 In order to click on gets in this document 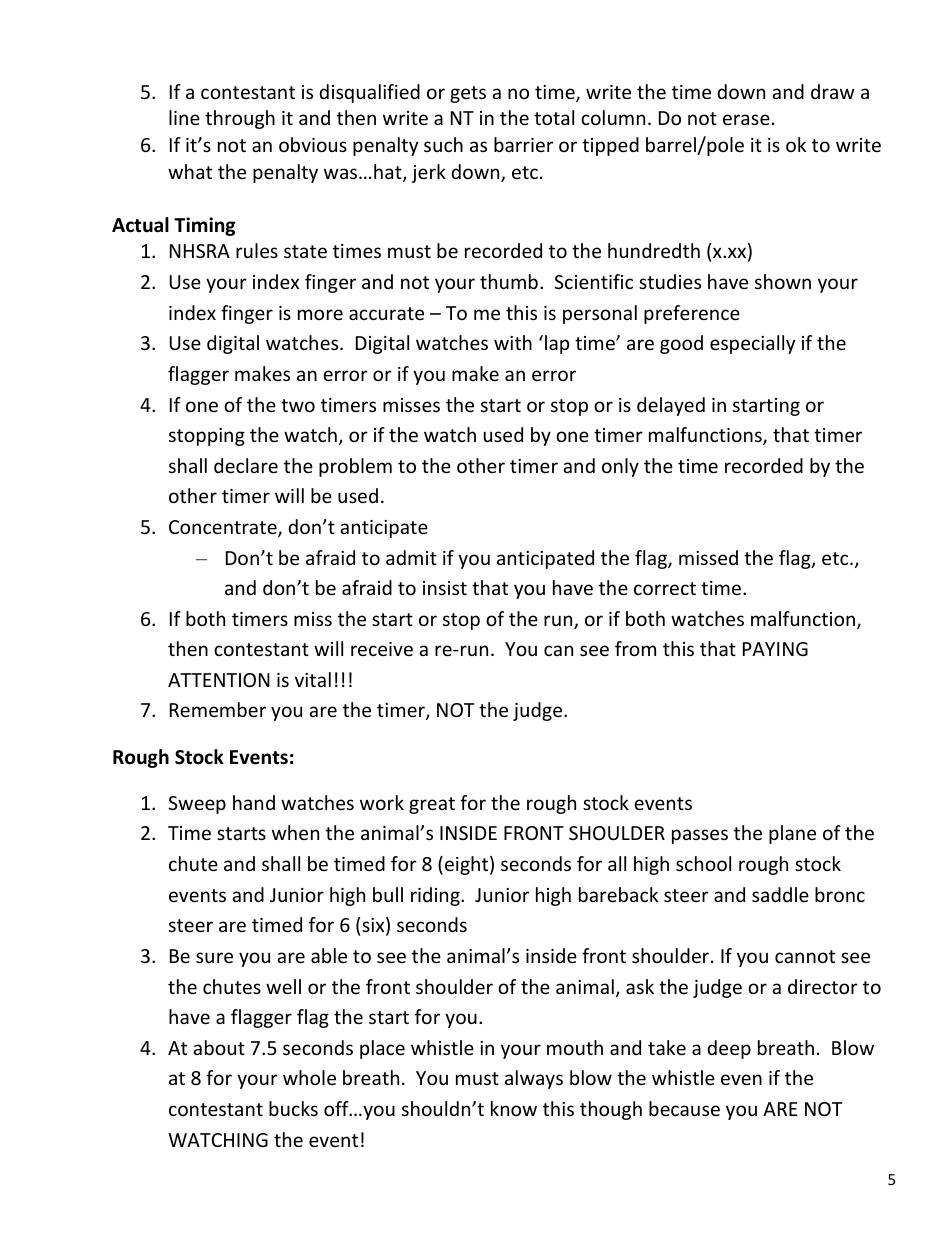, I will do `click(468, 94)`.
